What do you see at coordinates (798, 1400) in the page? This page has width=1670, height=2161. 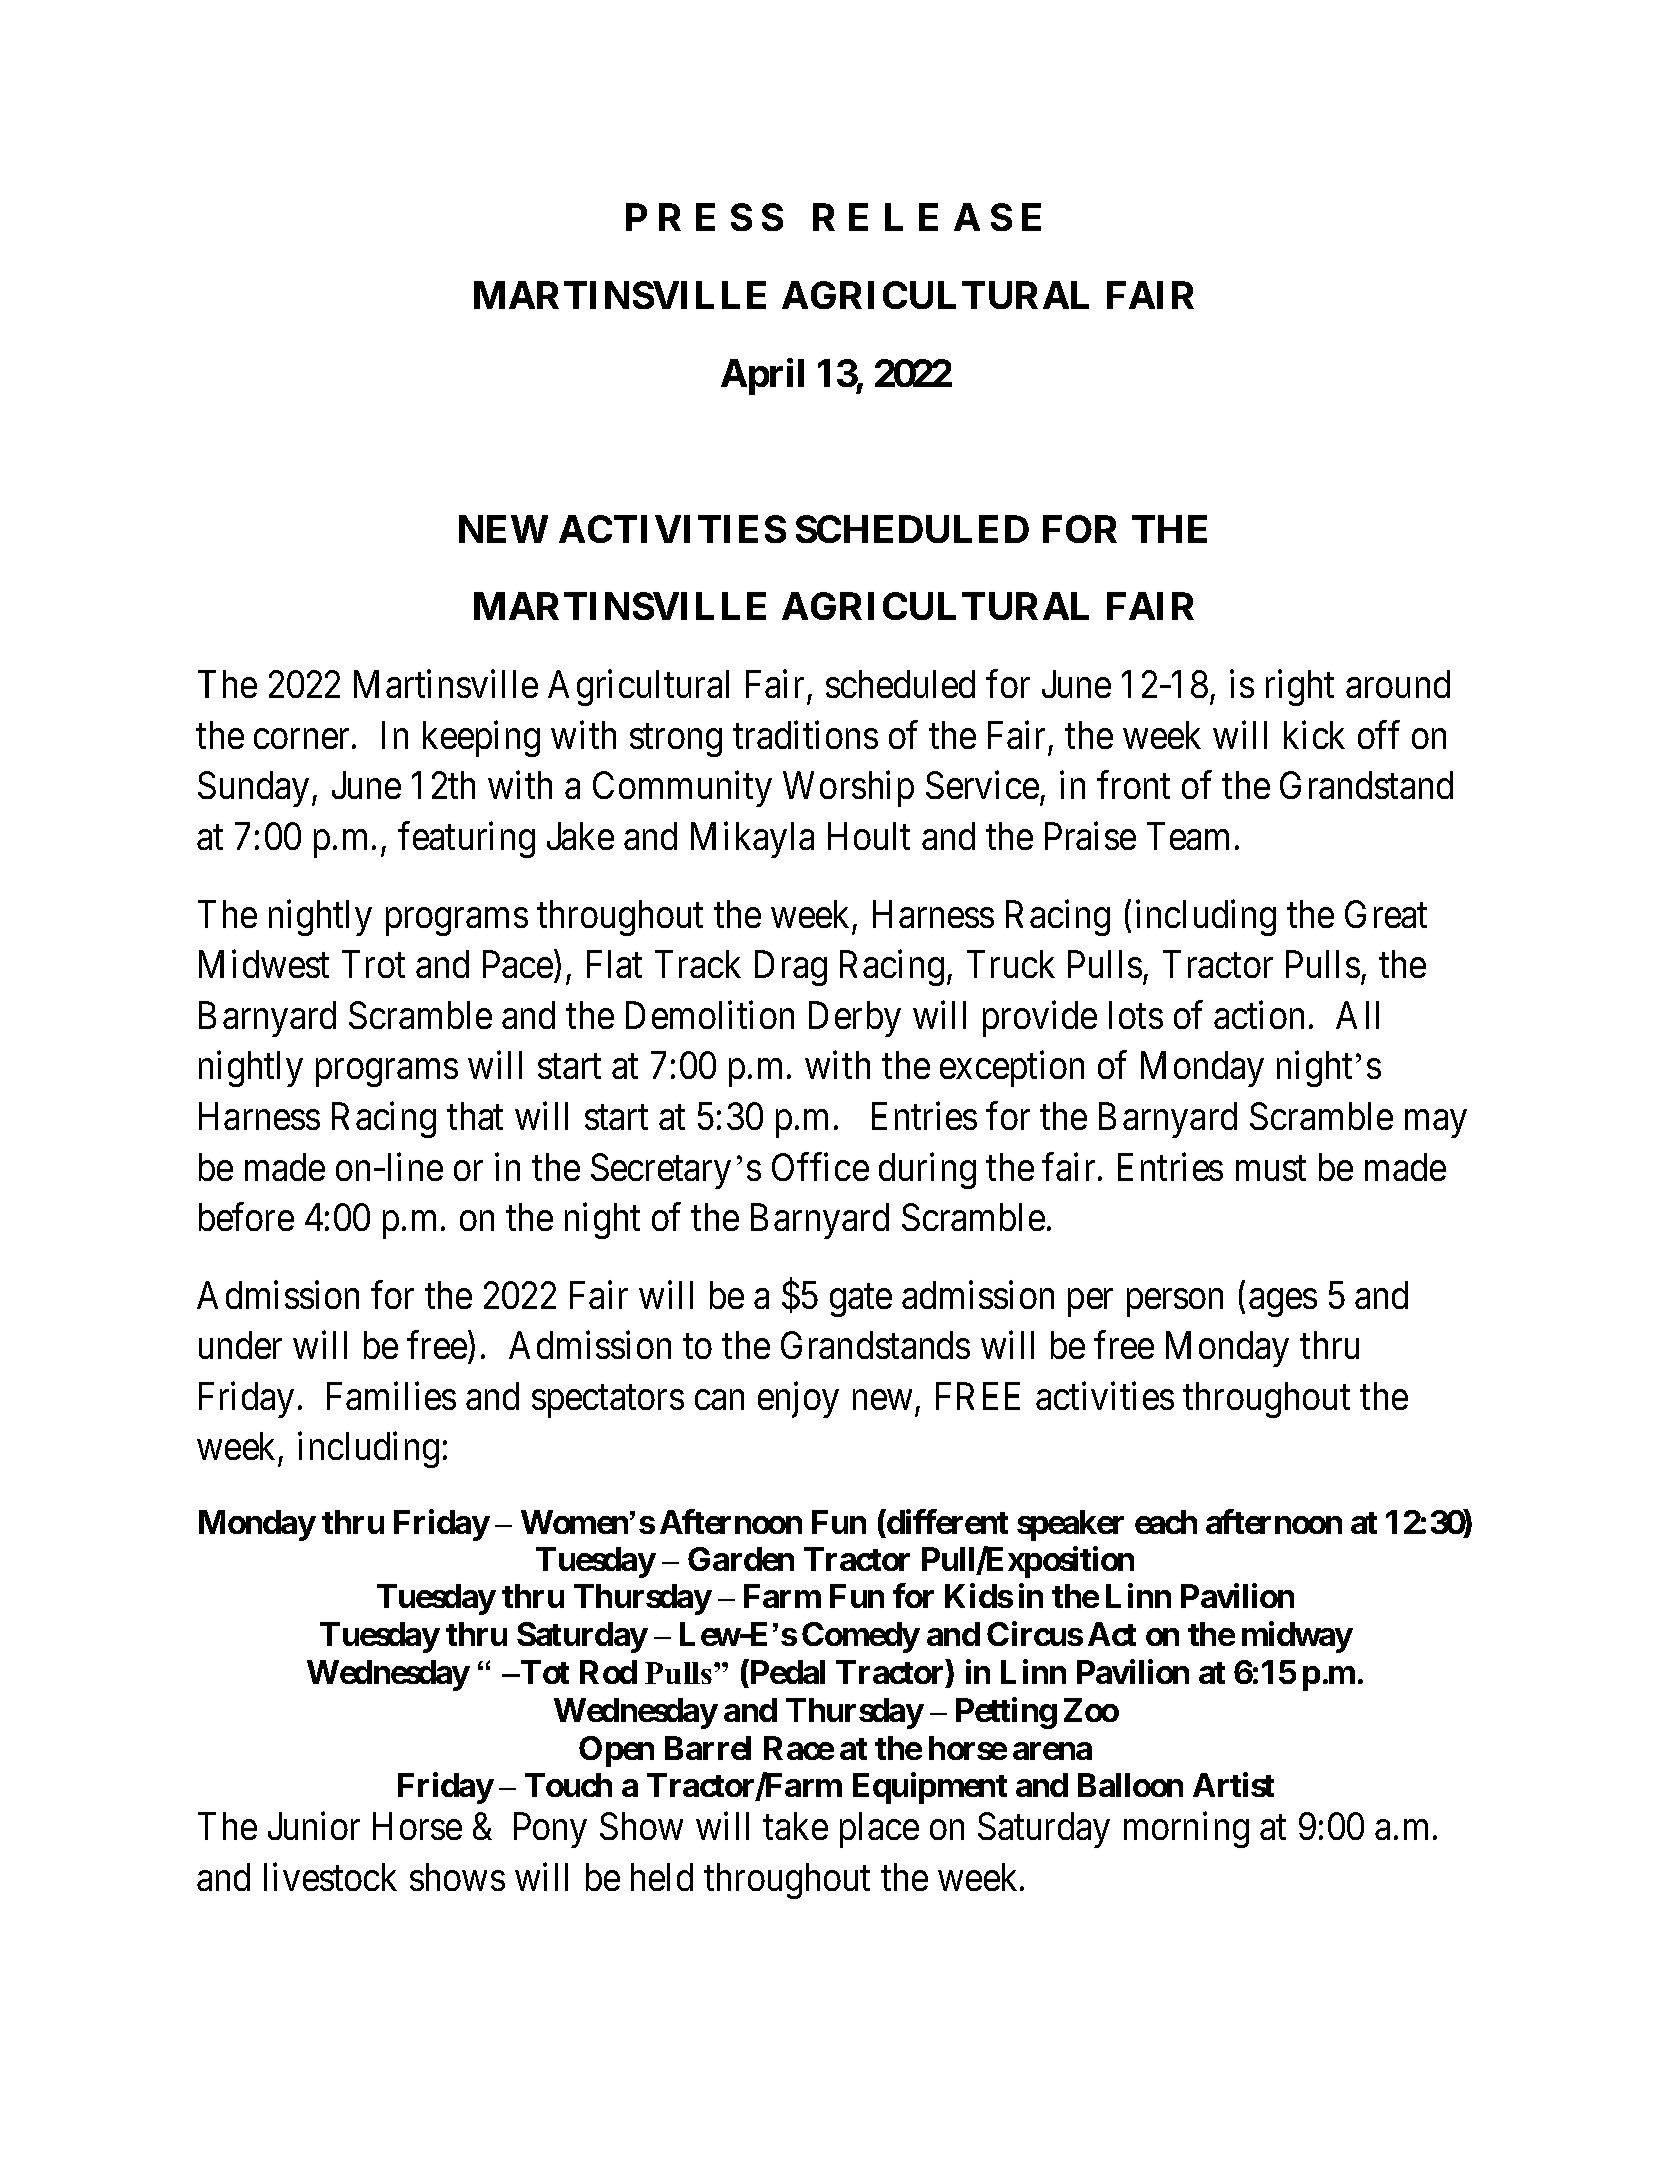 I see `enjoy` at bounding box center [798, 1400].
